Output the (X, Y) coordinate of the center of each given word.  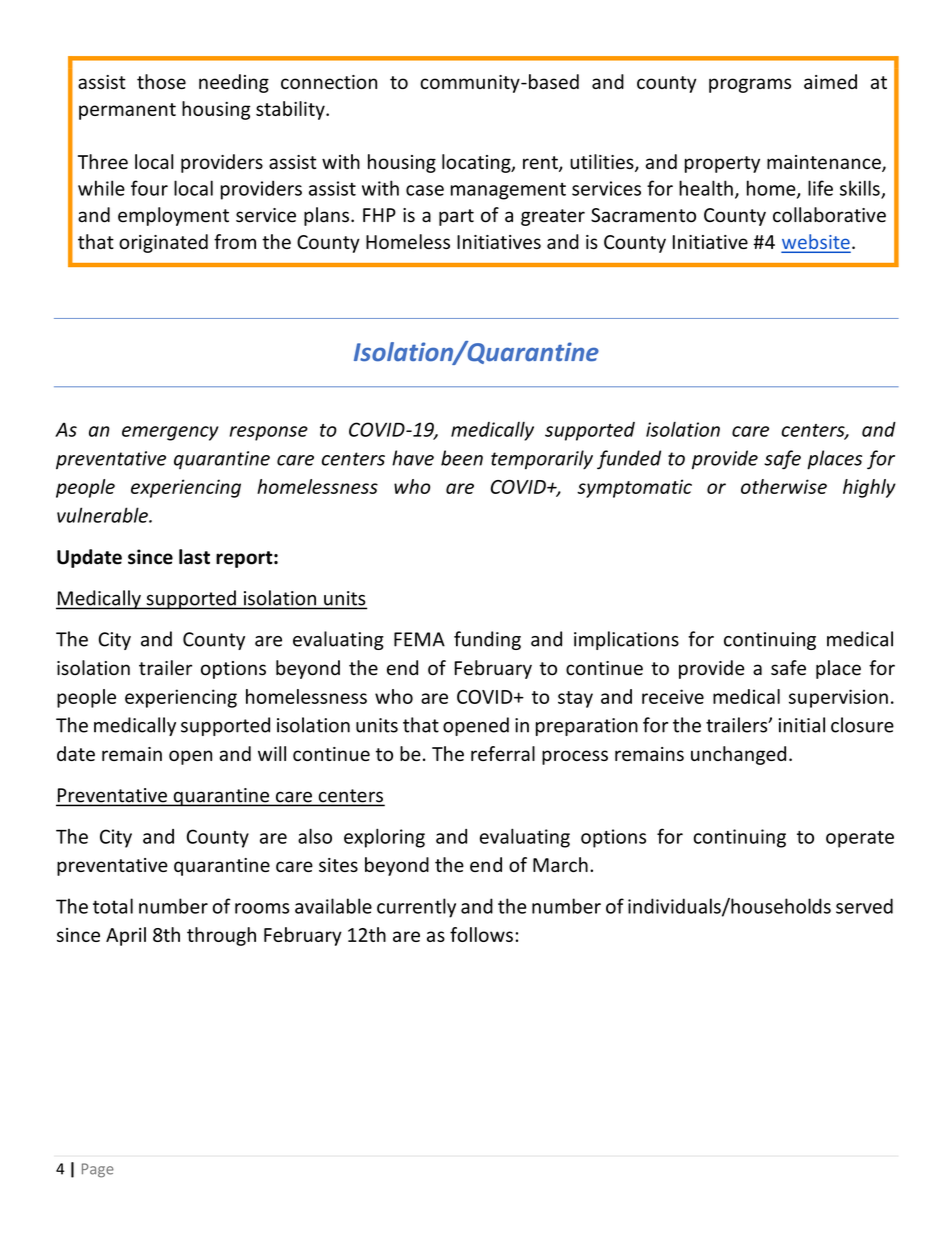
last (194, 557)
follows (481, 934)
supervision (838, 698)
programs (750, 85)
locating (477, 163)
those (161, 81)
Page (98, 1170)
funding (487, 640)
